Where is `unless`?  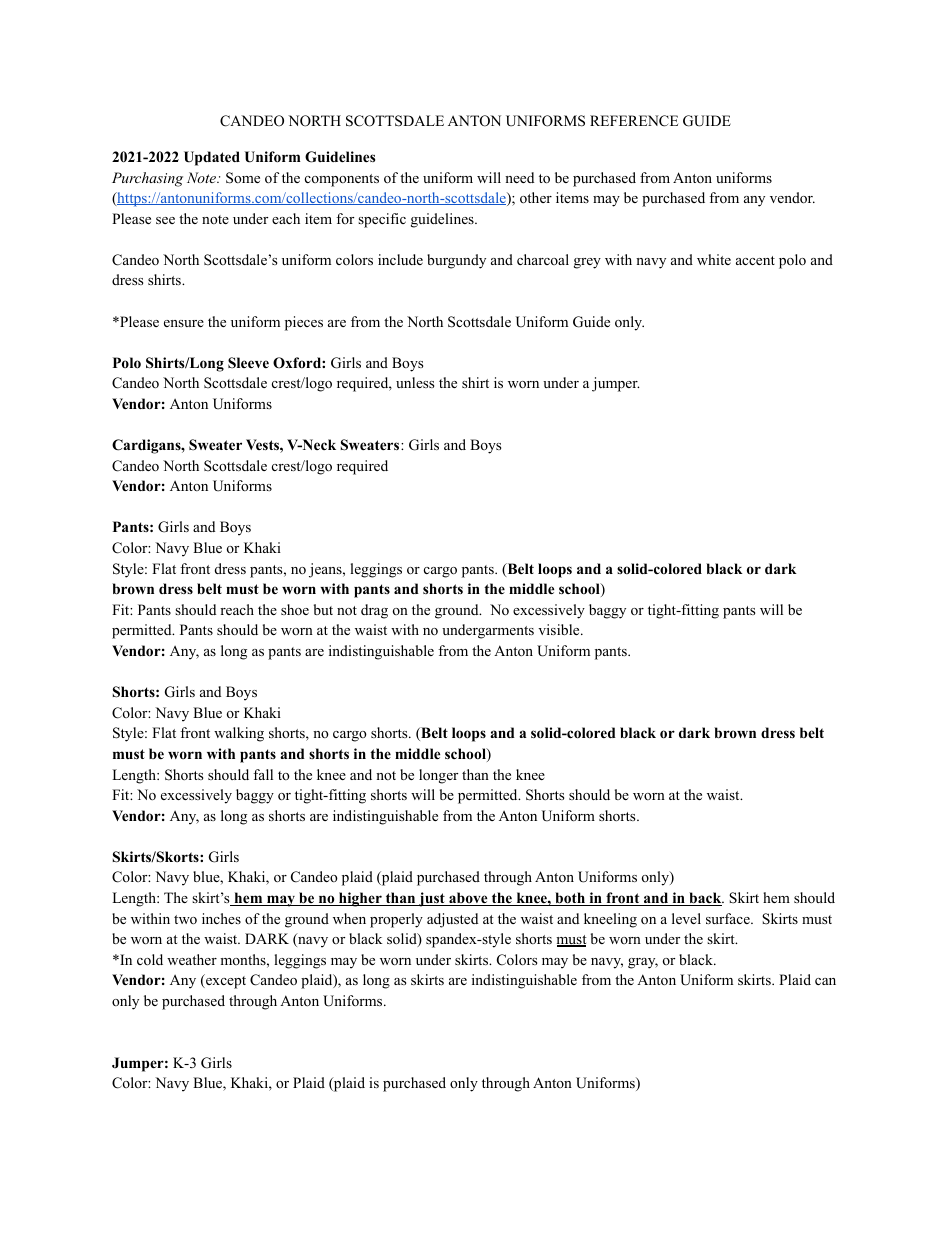
unless is located at coordinates (415, 382).
